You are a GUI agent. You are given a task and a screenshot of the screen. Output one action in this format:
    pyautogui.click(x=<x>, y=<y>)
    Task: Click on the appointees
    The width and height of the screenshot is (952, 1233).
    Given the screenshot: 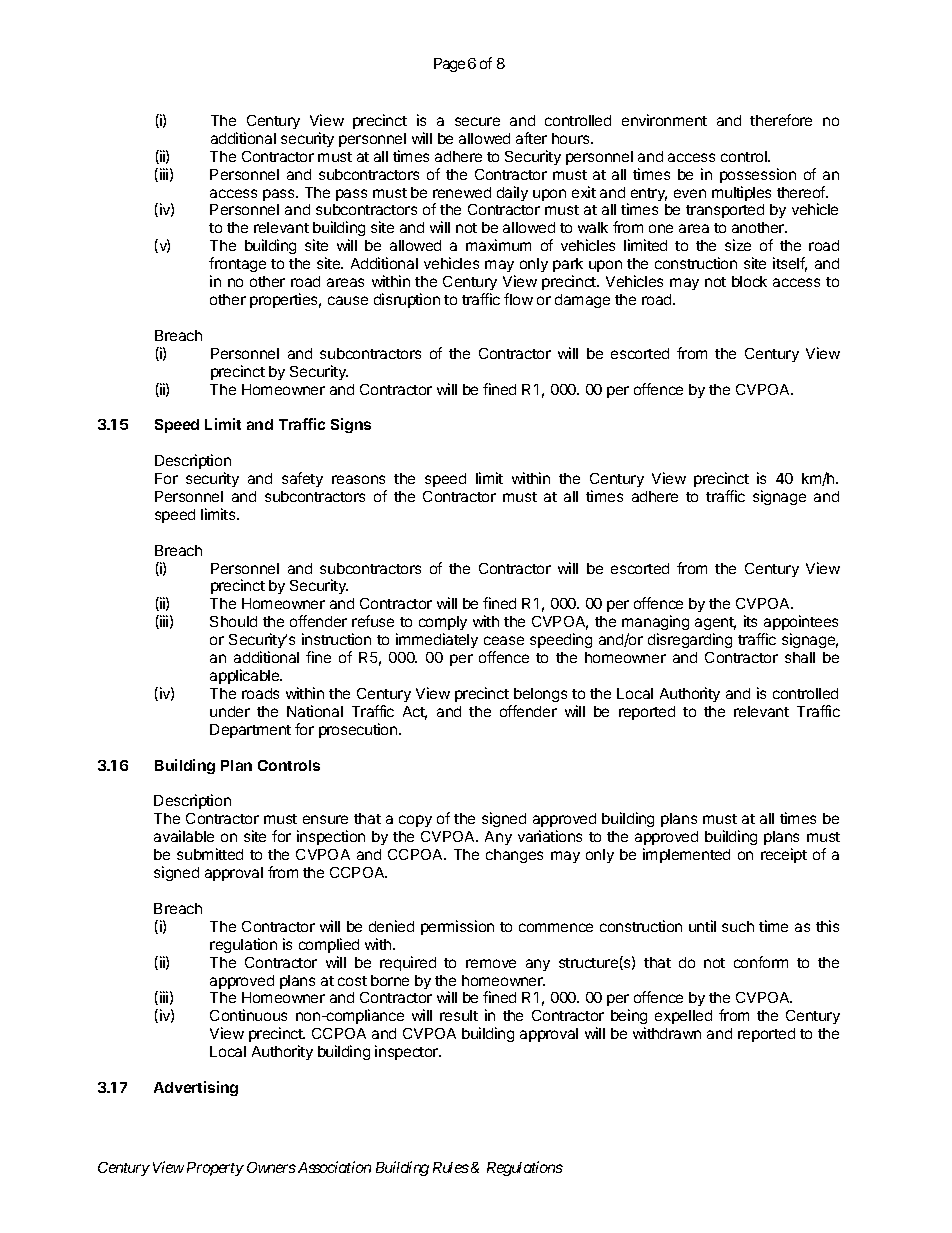 What is the action you would take?
    pyautogui.click(x=800, y=624)
